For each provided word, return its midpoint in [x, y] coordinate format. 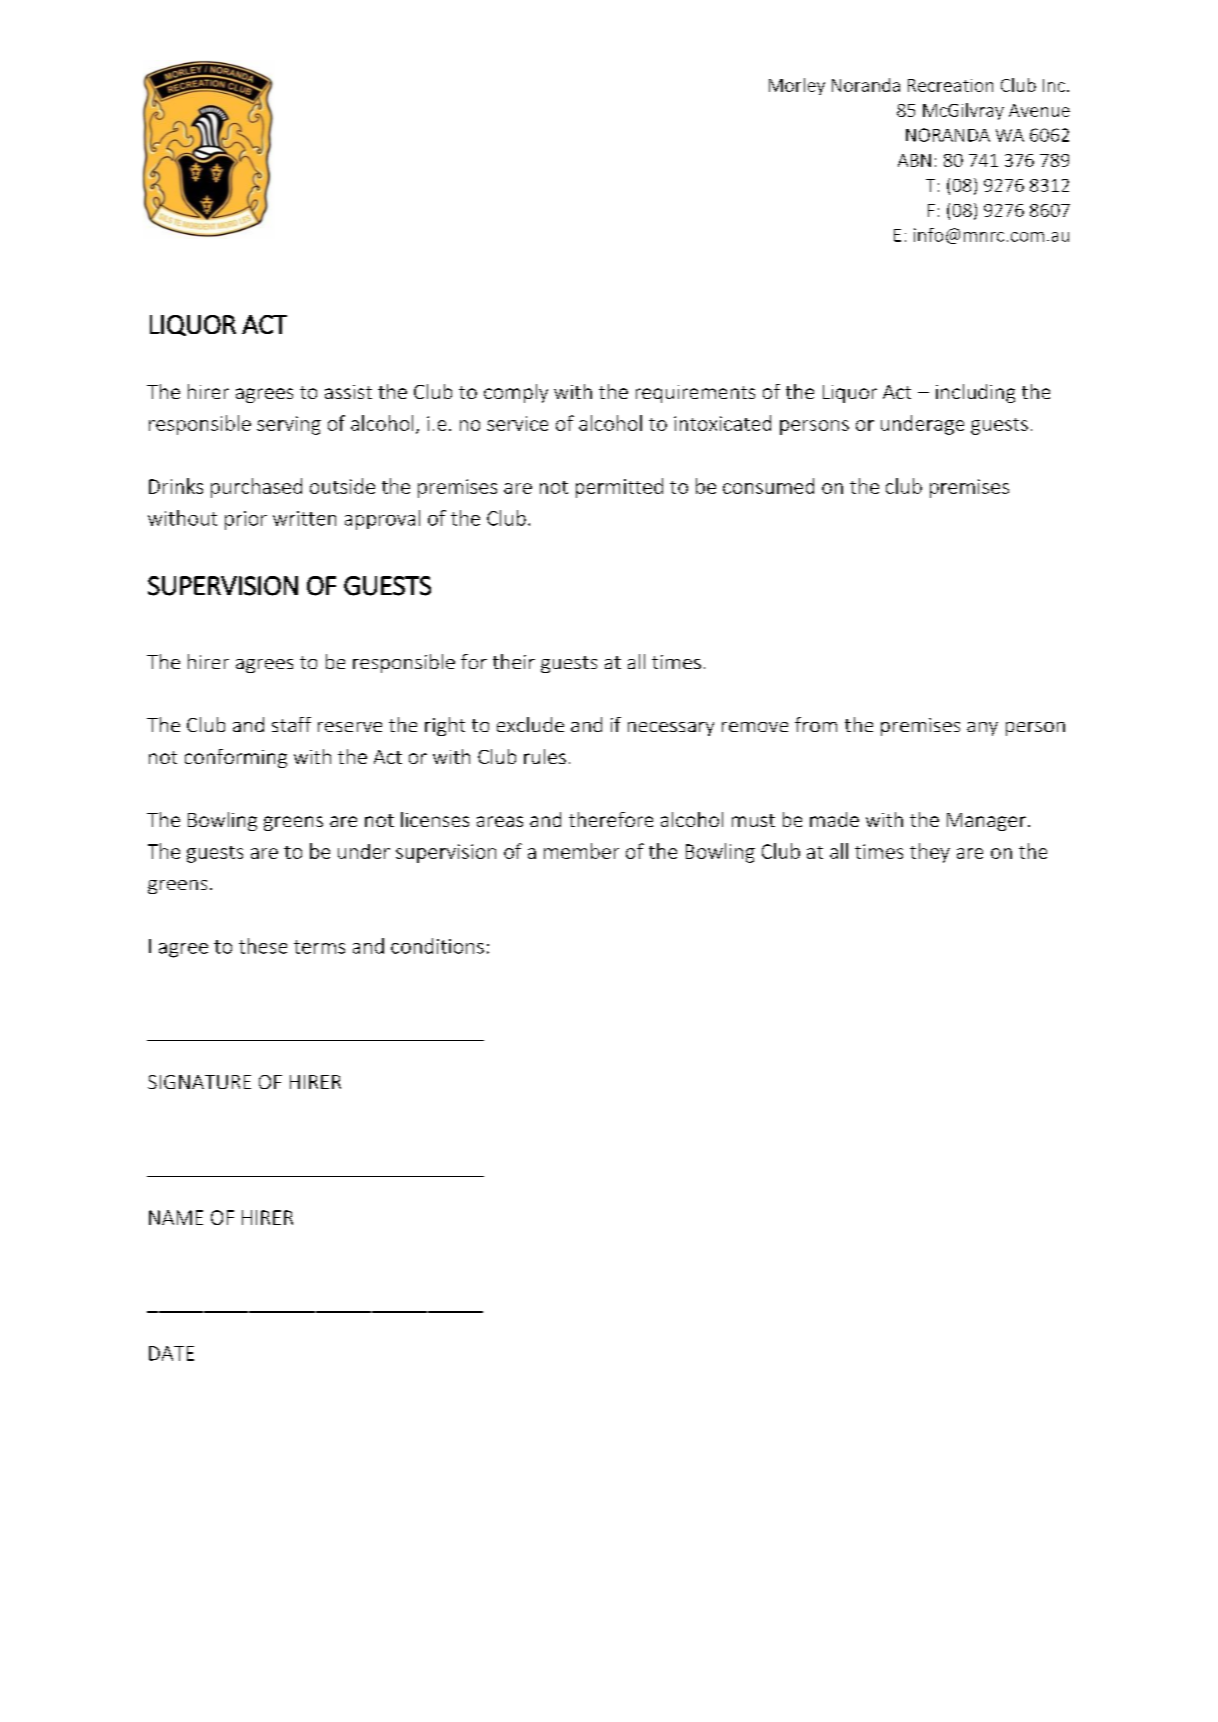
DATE [171, 1353]
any [982, 729]
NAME [176, 1217]
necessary [671, 729]
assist [348, 392]
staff [291, 724]
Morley [797, 86]
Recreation [950, 85]
